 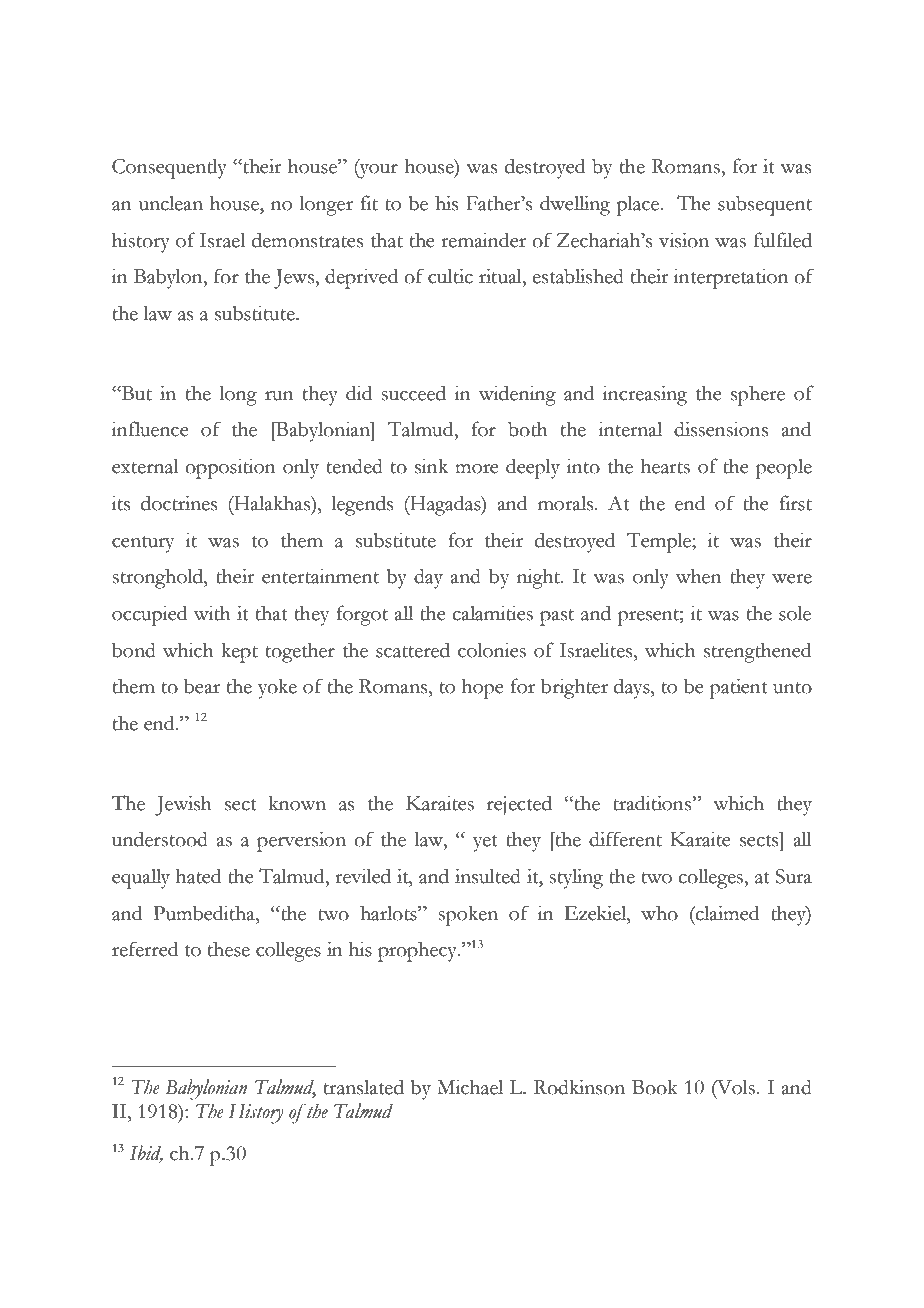 I want to click on remainder, so click(x=483, y=240).
